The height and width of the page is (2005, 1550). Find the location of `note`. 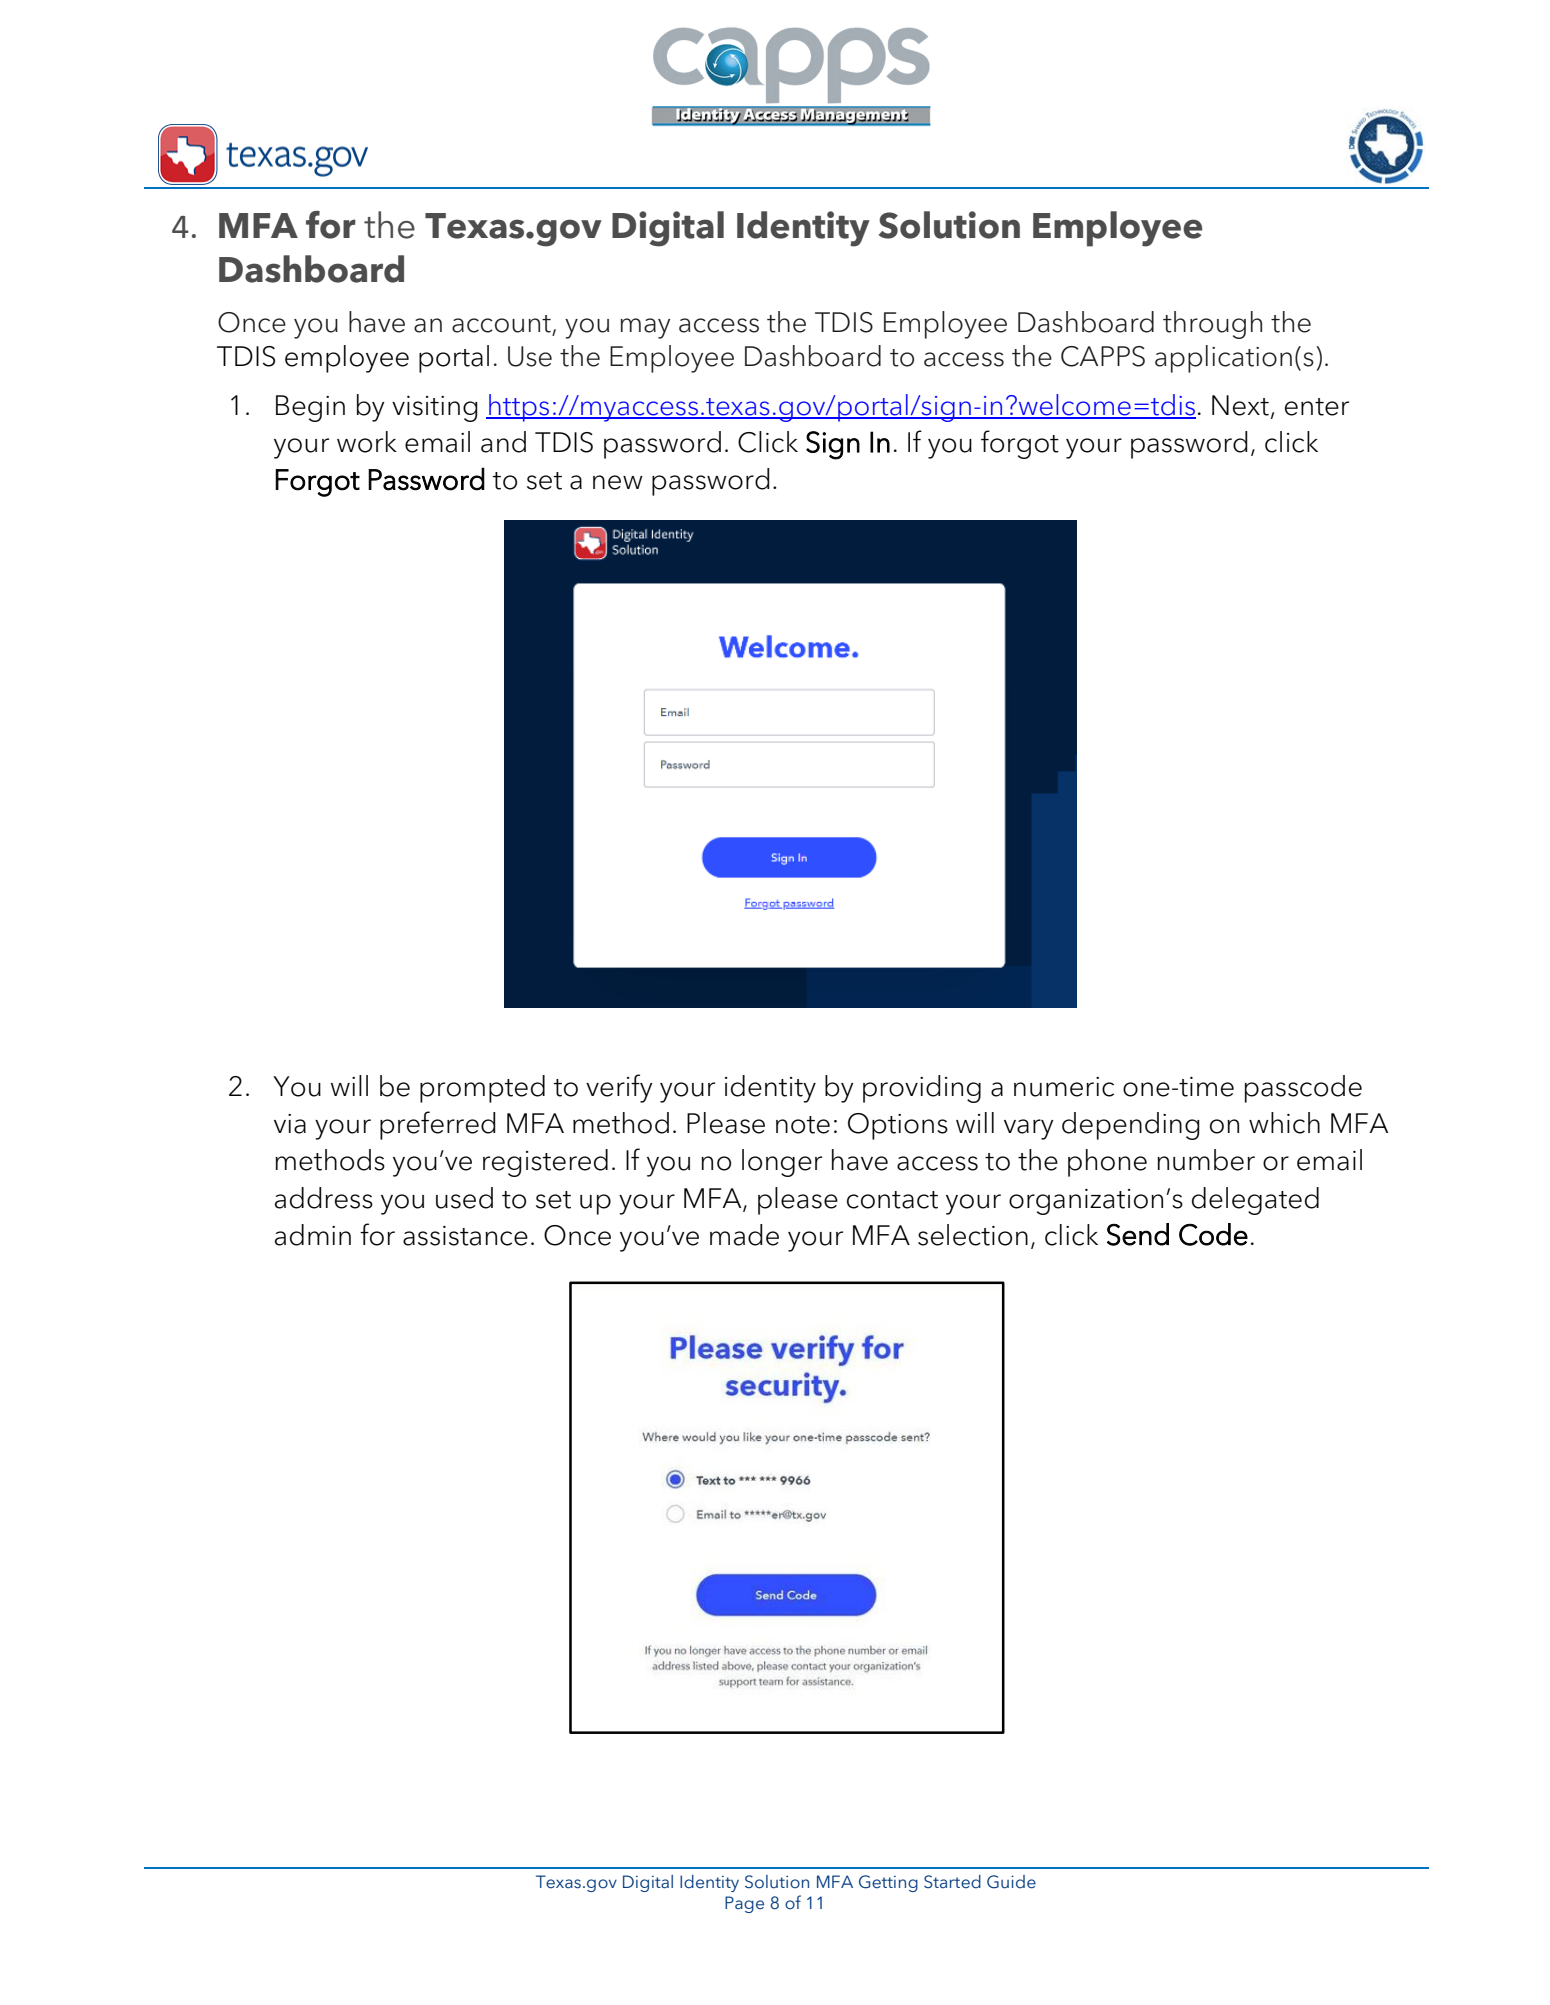

note is located at coordinates (803, 1125).
